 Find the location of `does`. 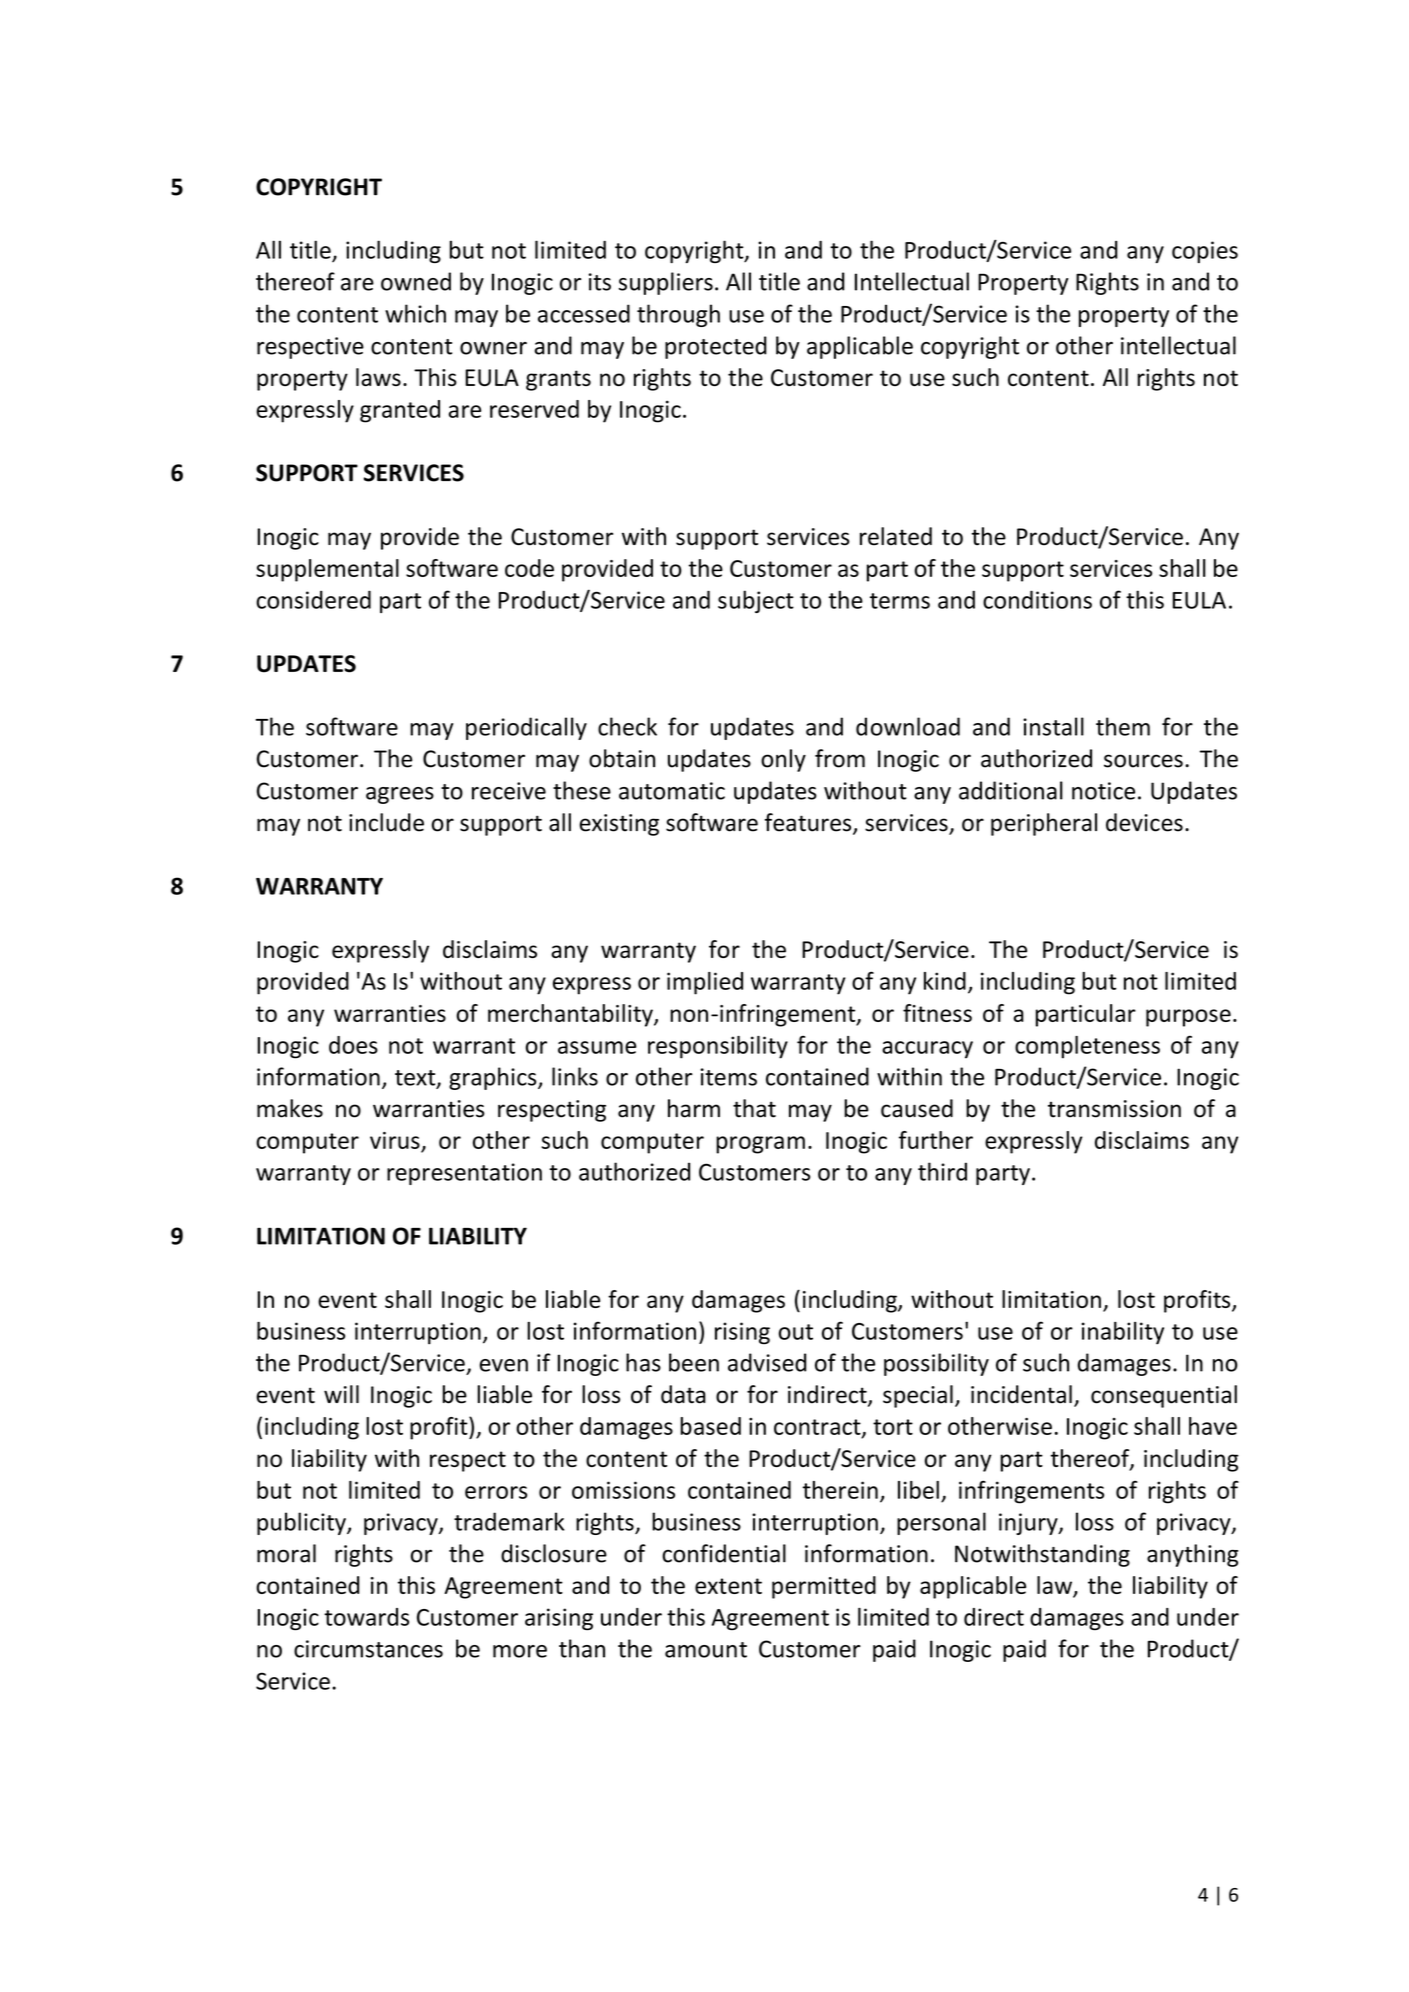

does is located at coordinates (353, 1045).
